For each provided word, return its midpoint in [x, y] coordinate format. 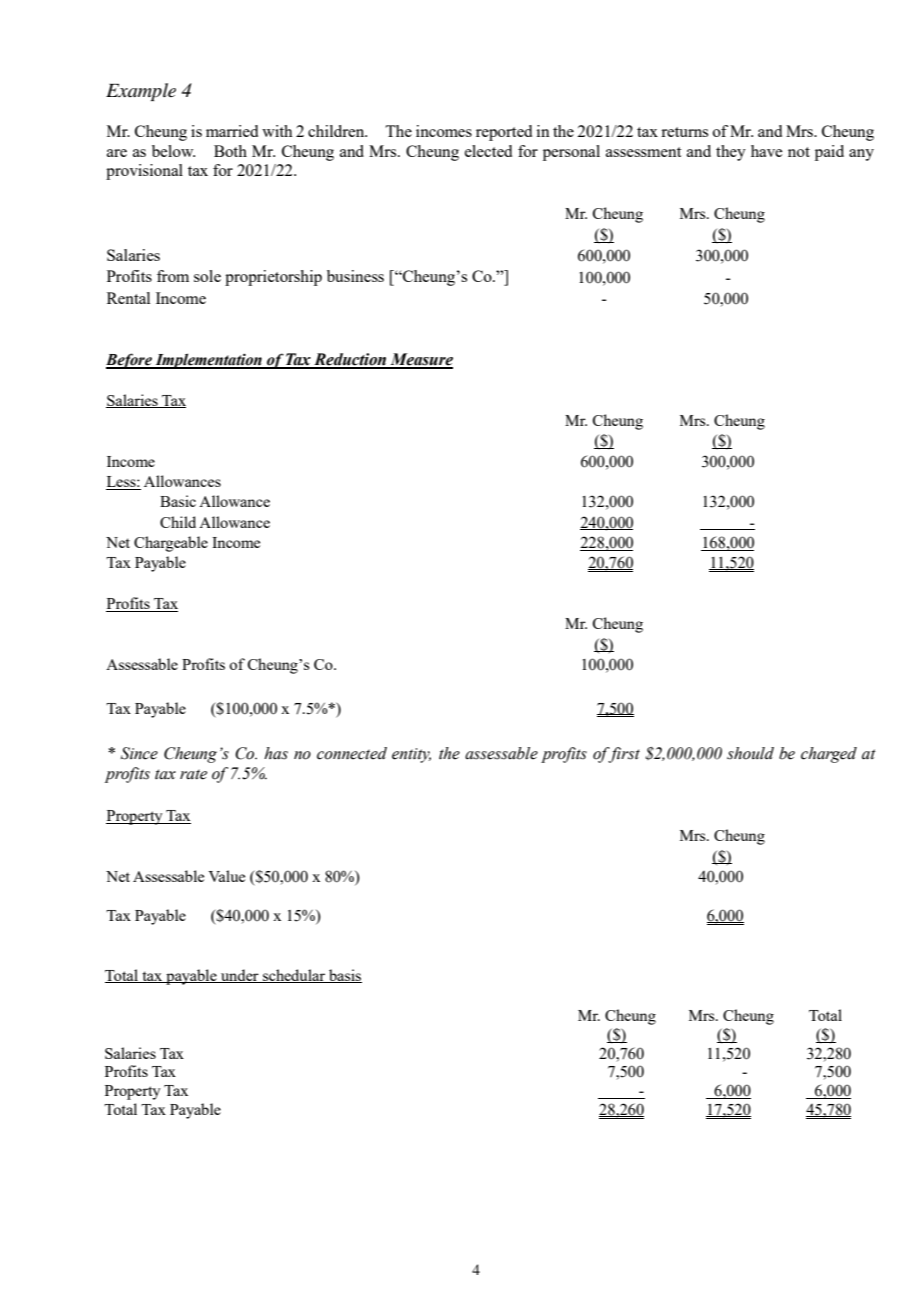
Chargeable [171, 544]
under [240, 976]
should [750, 753]
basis [344, 976]
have [766, 151]
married [232, 131]
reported [504, 133]
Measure [420, 360]
